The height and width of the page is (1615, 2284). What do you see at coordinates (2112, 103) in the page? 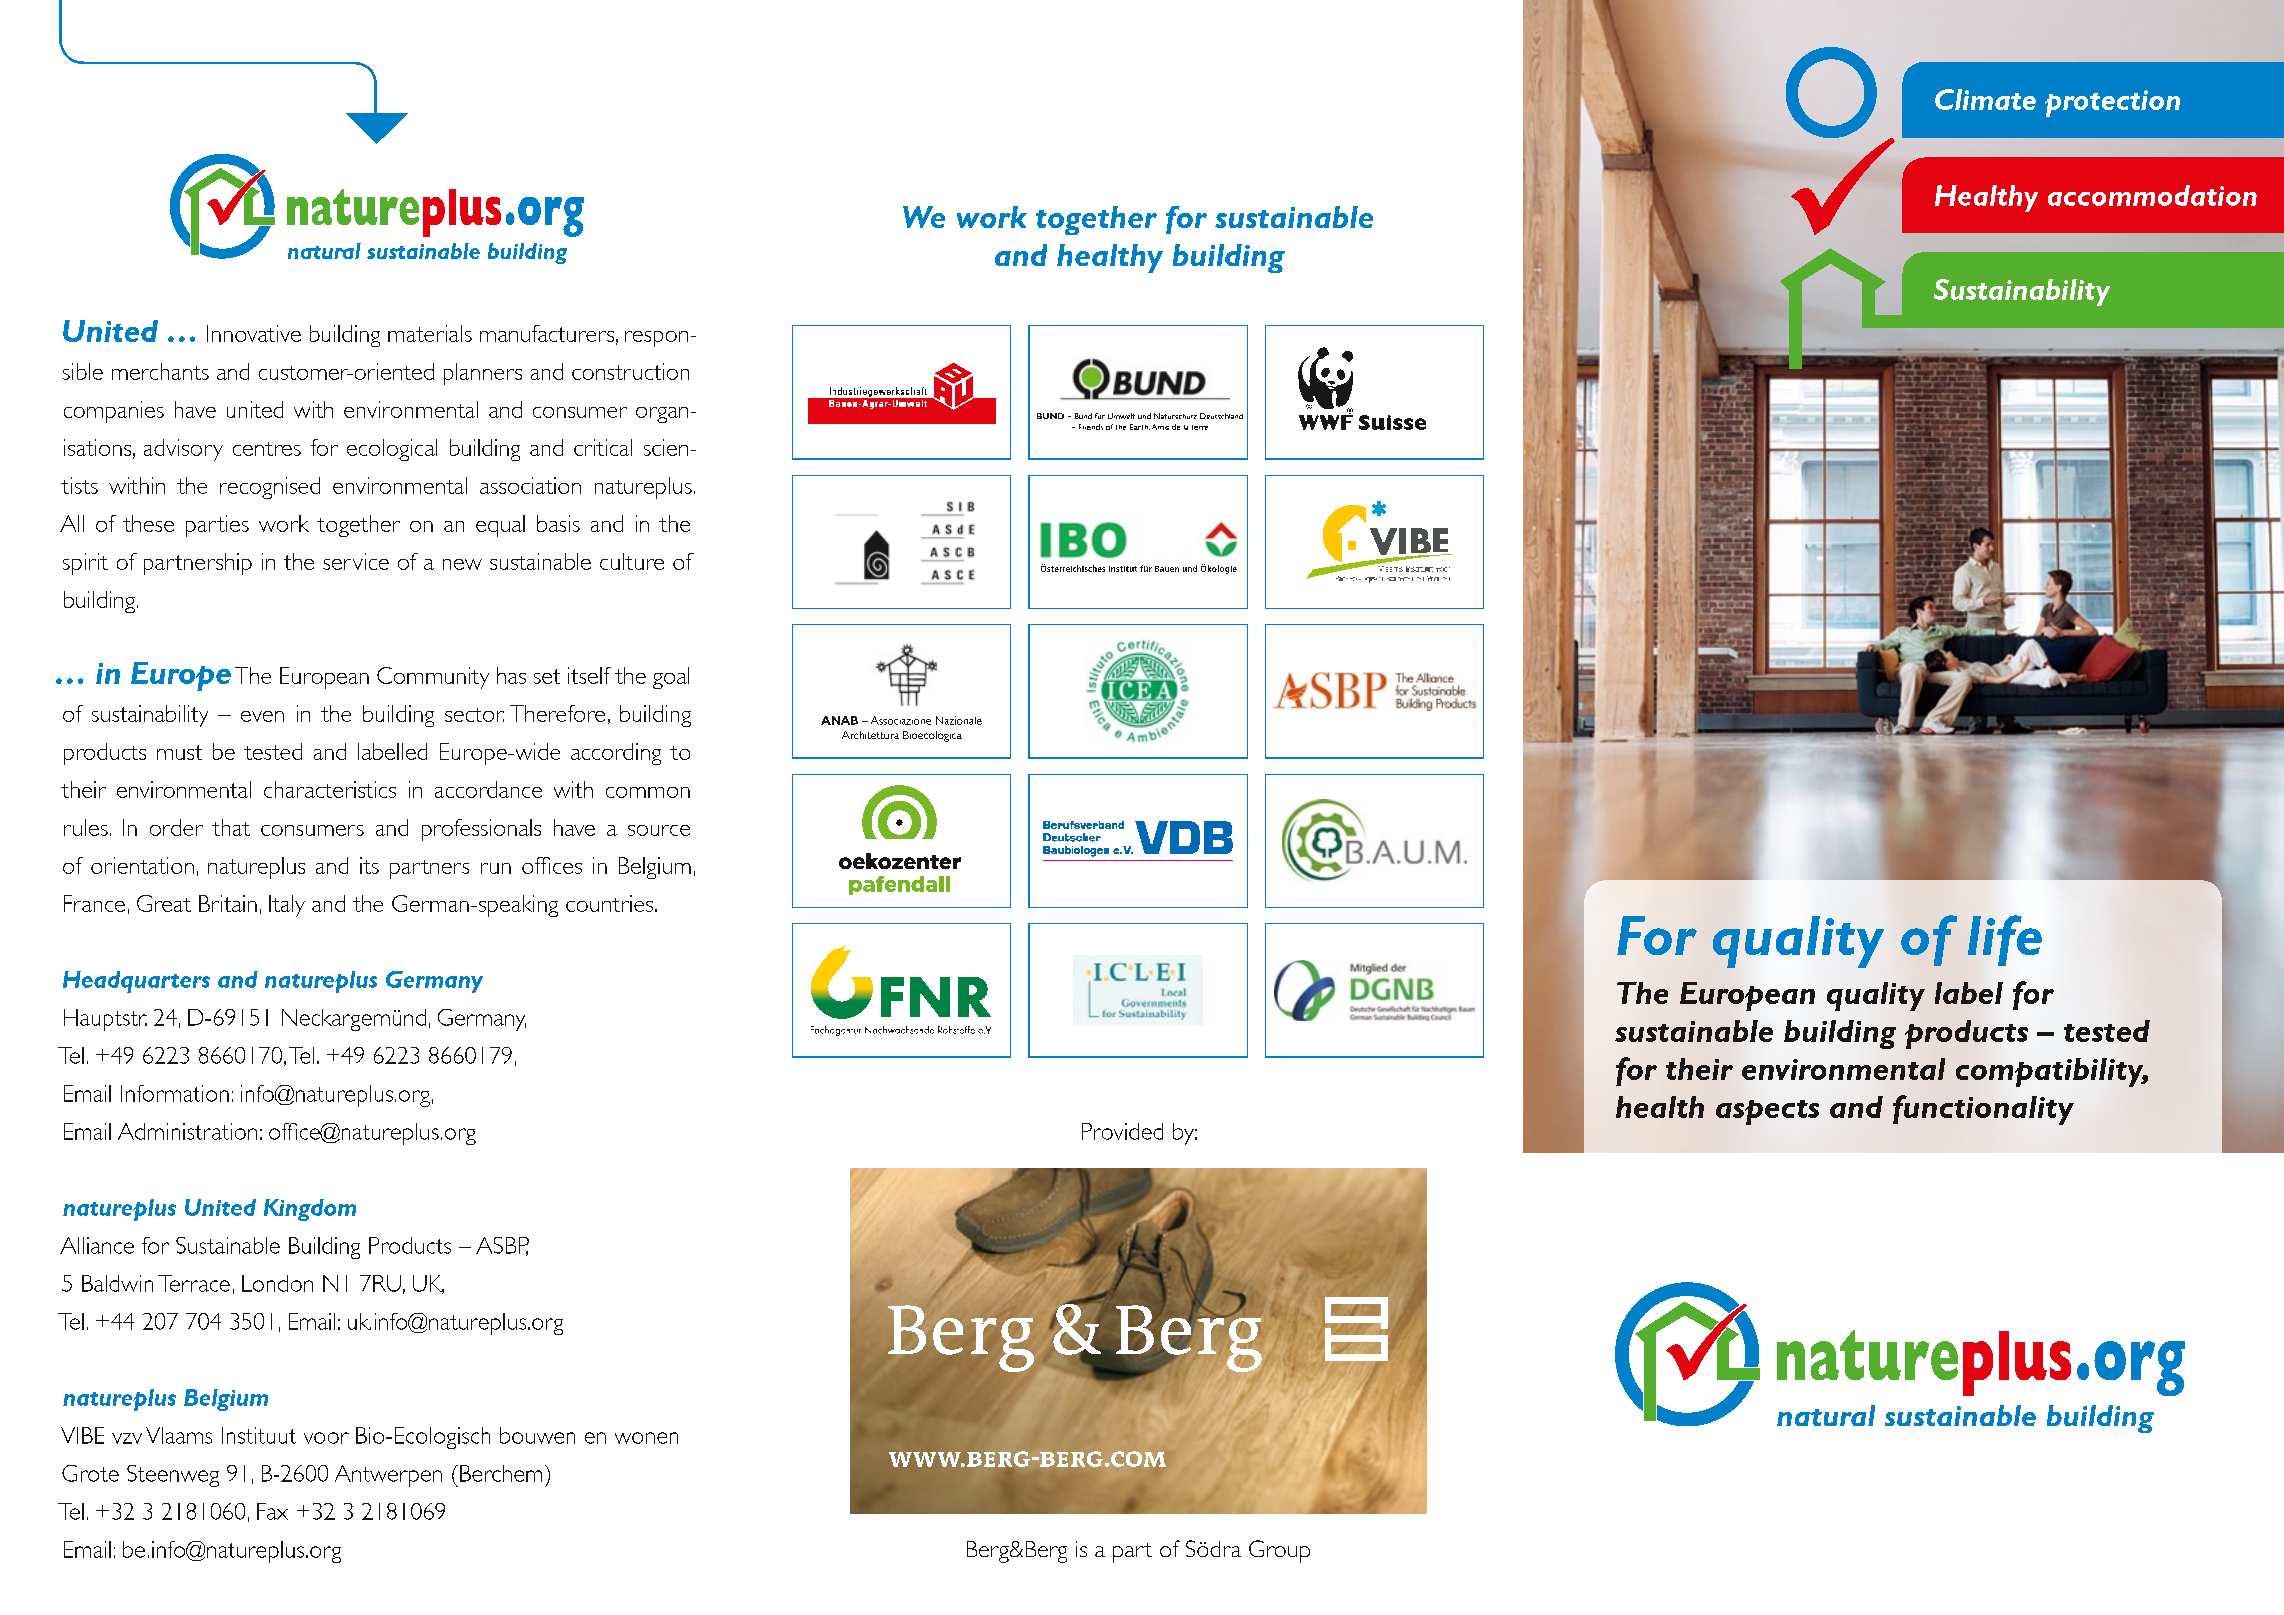
I see `protection` at bounding box center [2112, 103].
